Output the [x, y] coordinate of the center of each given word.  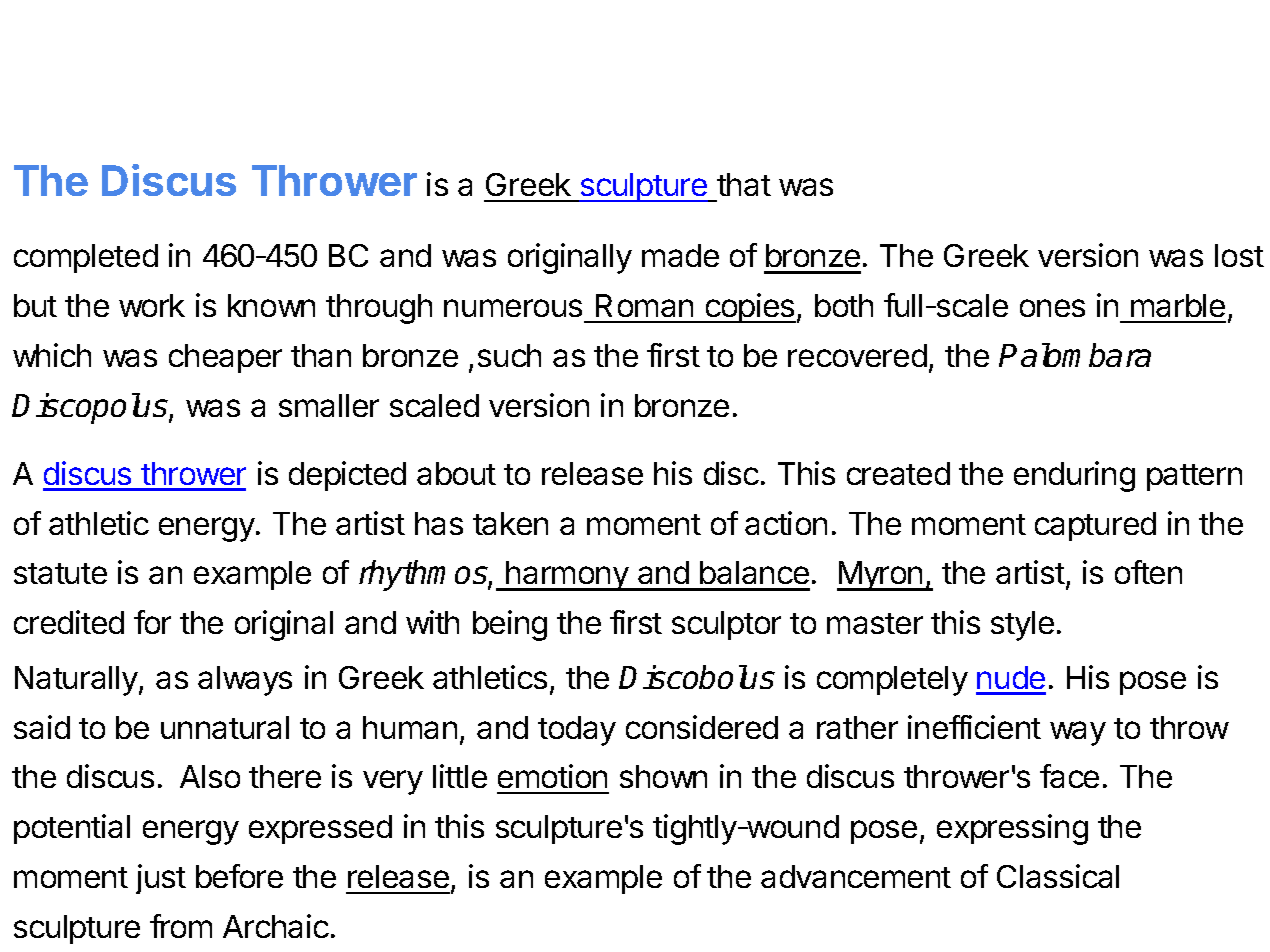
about [456, 473]
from [181, 926]
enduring [1074, 476]
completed [86, 258]
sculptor [726, 625]
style [1022, 626]
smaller [329, 405]
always [245, 681]
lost [1239, 255]
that [744, 184]
